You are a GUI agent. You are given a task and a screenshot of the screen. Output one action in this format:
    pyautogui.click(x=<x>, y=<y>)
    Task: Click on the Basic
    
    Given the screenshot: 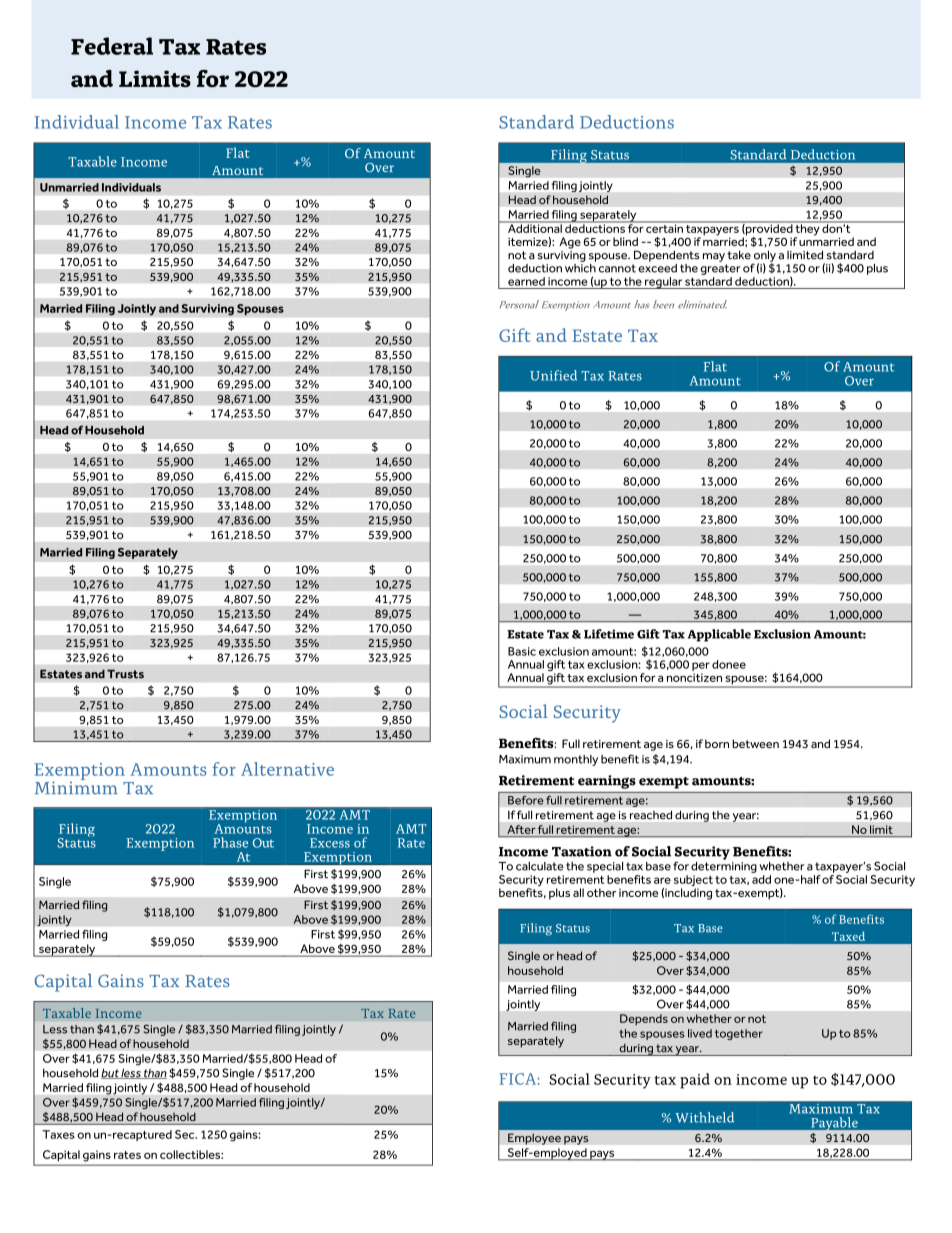 What is the action you would take?
    pyautogui.click(x=522, y=651)
